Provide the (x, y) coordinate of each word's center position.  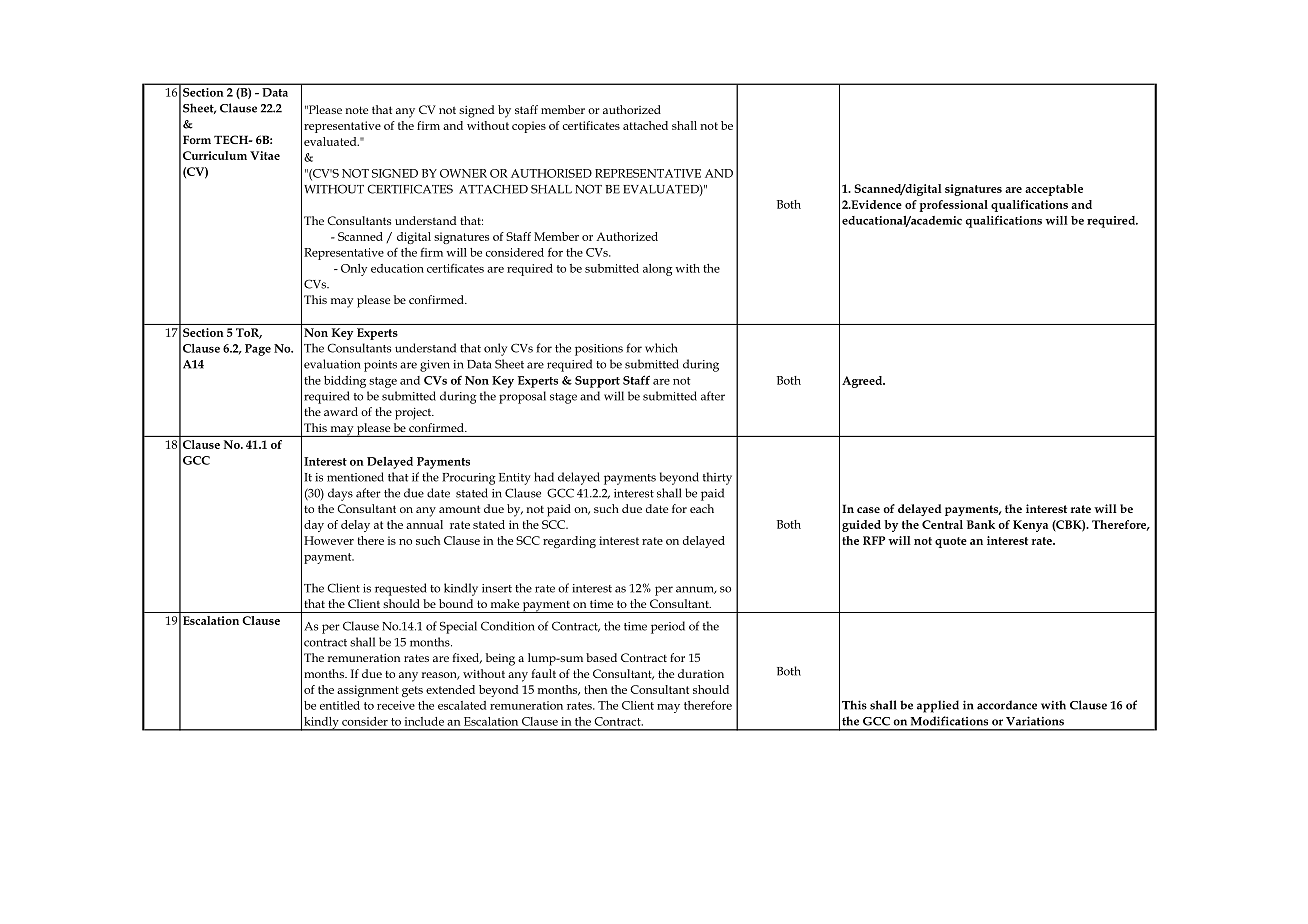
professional (953, 206)
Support (597, 382)
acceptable (1054, 190)
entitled (340, 705)
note (357, 110)
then (595, 689)
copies (529, 127)
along (658, 270)
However (329, 540)
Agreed (863, 382)
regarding (569, 542)
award (341, 411)
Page (258, 350)
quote (951, 542)
